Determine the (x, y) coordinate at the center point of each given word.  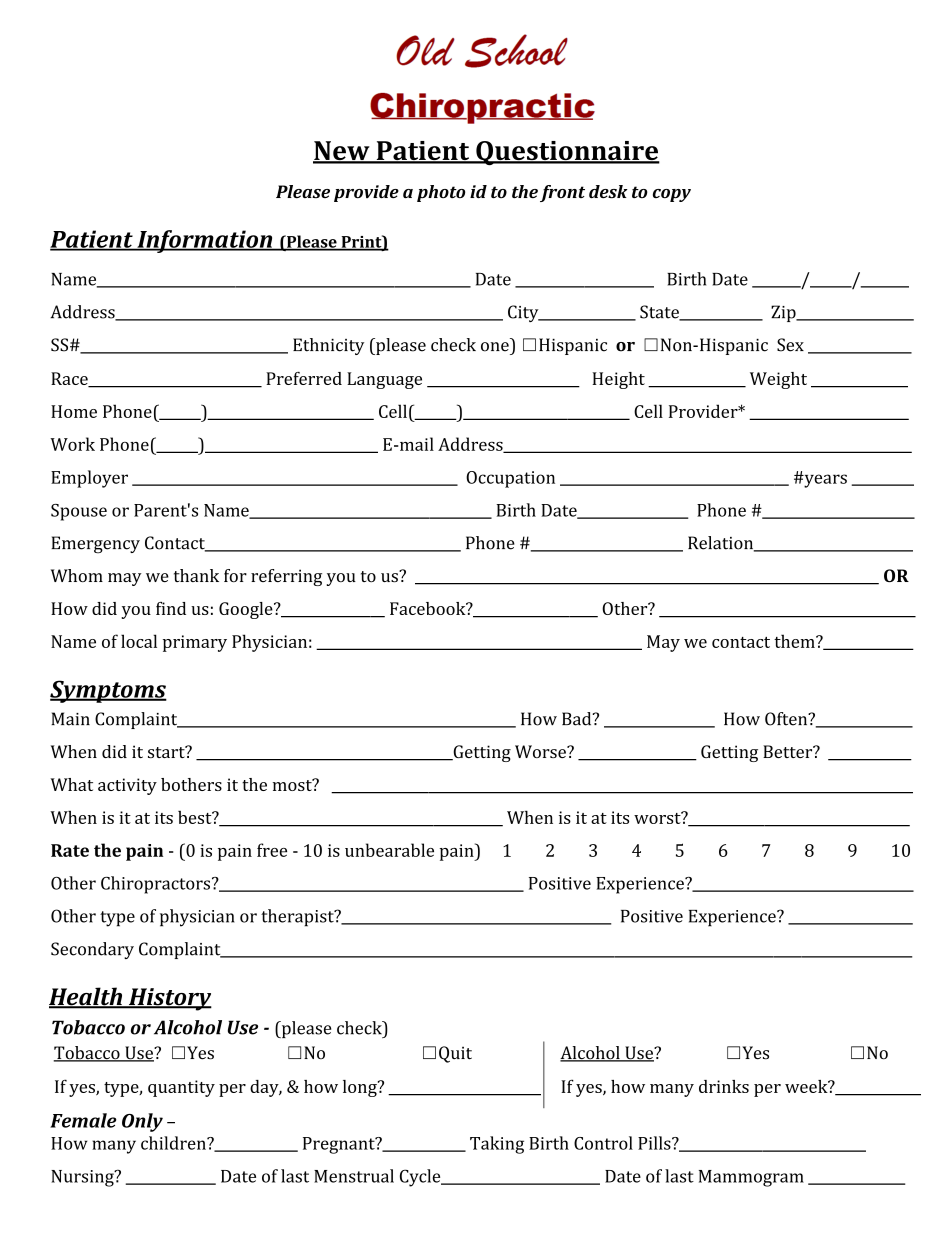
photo (441, 193)
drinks (724, 1086)
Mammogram (751, 1178)
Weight (778, 380)
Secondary (92, 950)
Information (205, 241)
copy (672, 195)
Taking (497, 1145)
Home (74, 411)
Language (384, 380)
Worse (541, 751)
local (139, 641)
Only (142, 1122)
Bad (578, 719)
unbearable (389, 850)
